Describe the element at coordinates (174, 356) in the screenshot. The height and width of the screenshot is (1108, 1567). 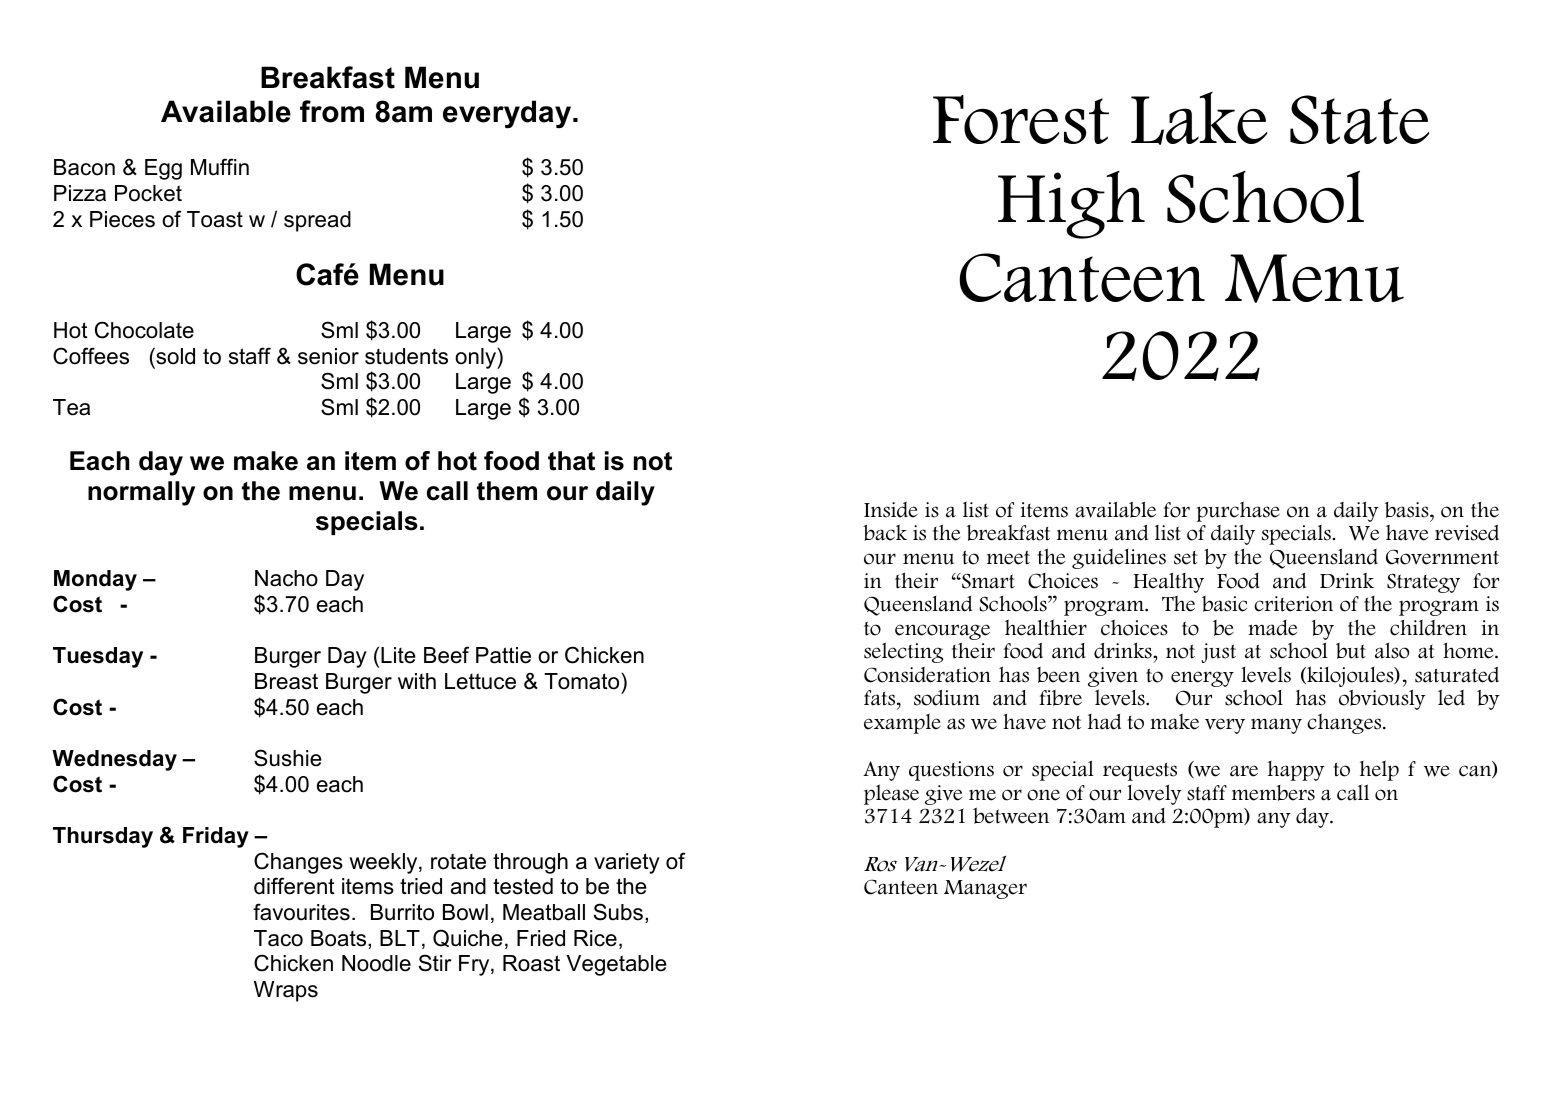
I see `sold` at that location.
